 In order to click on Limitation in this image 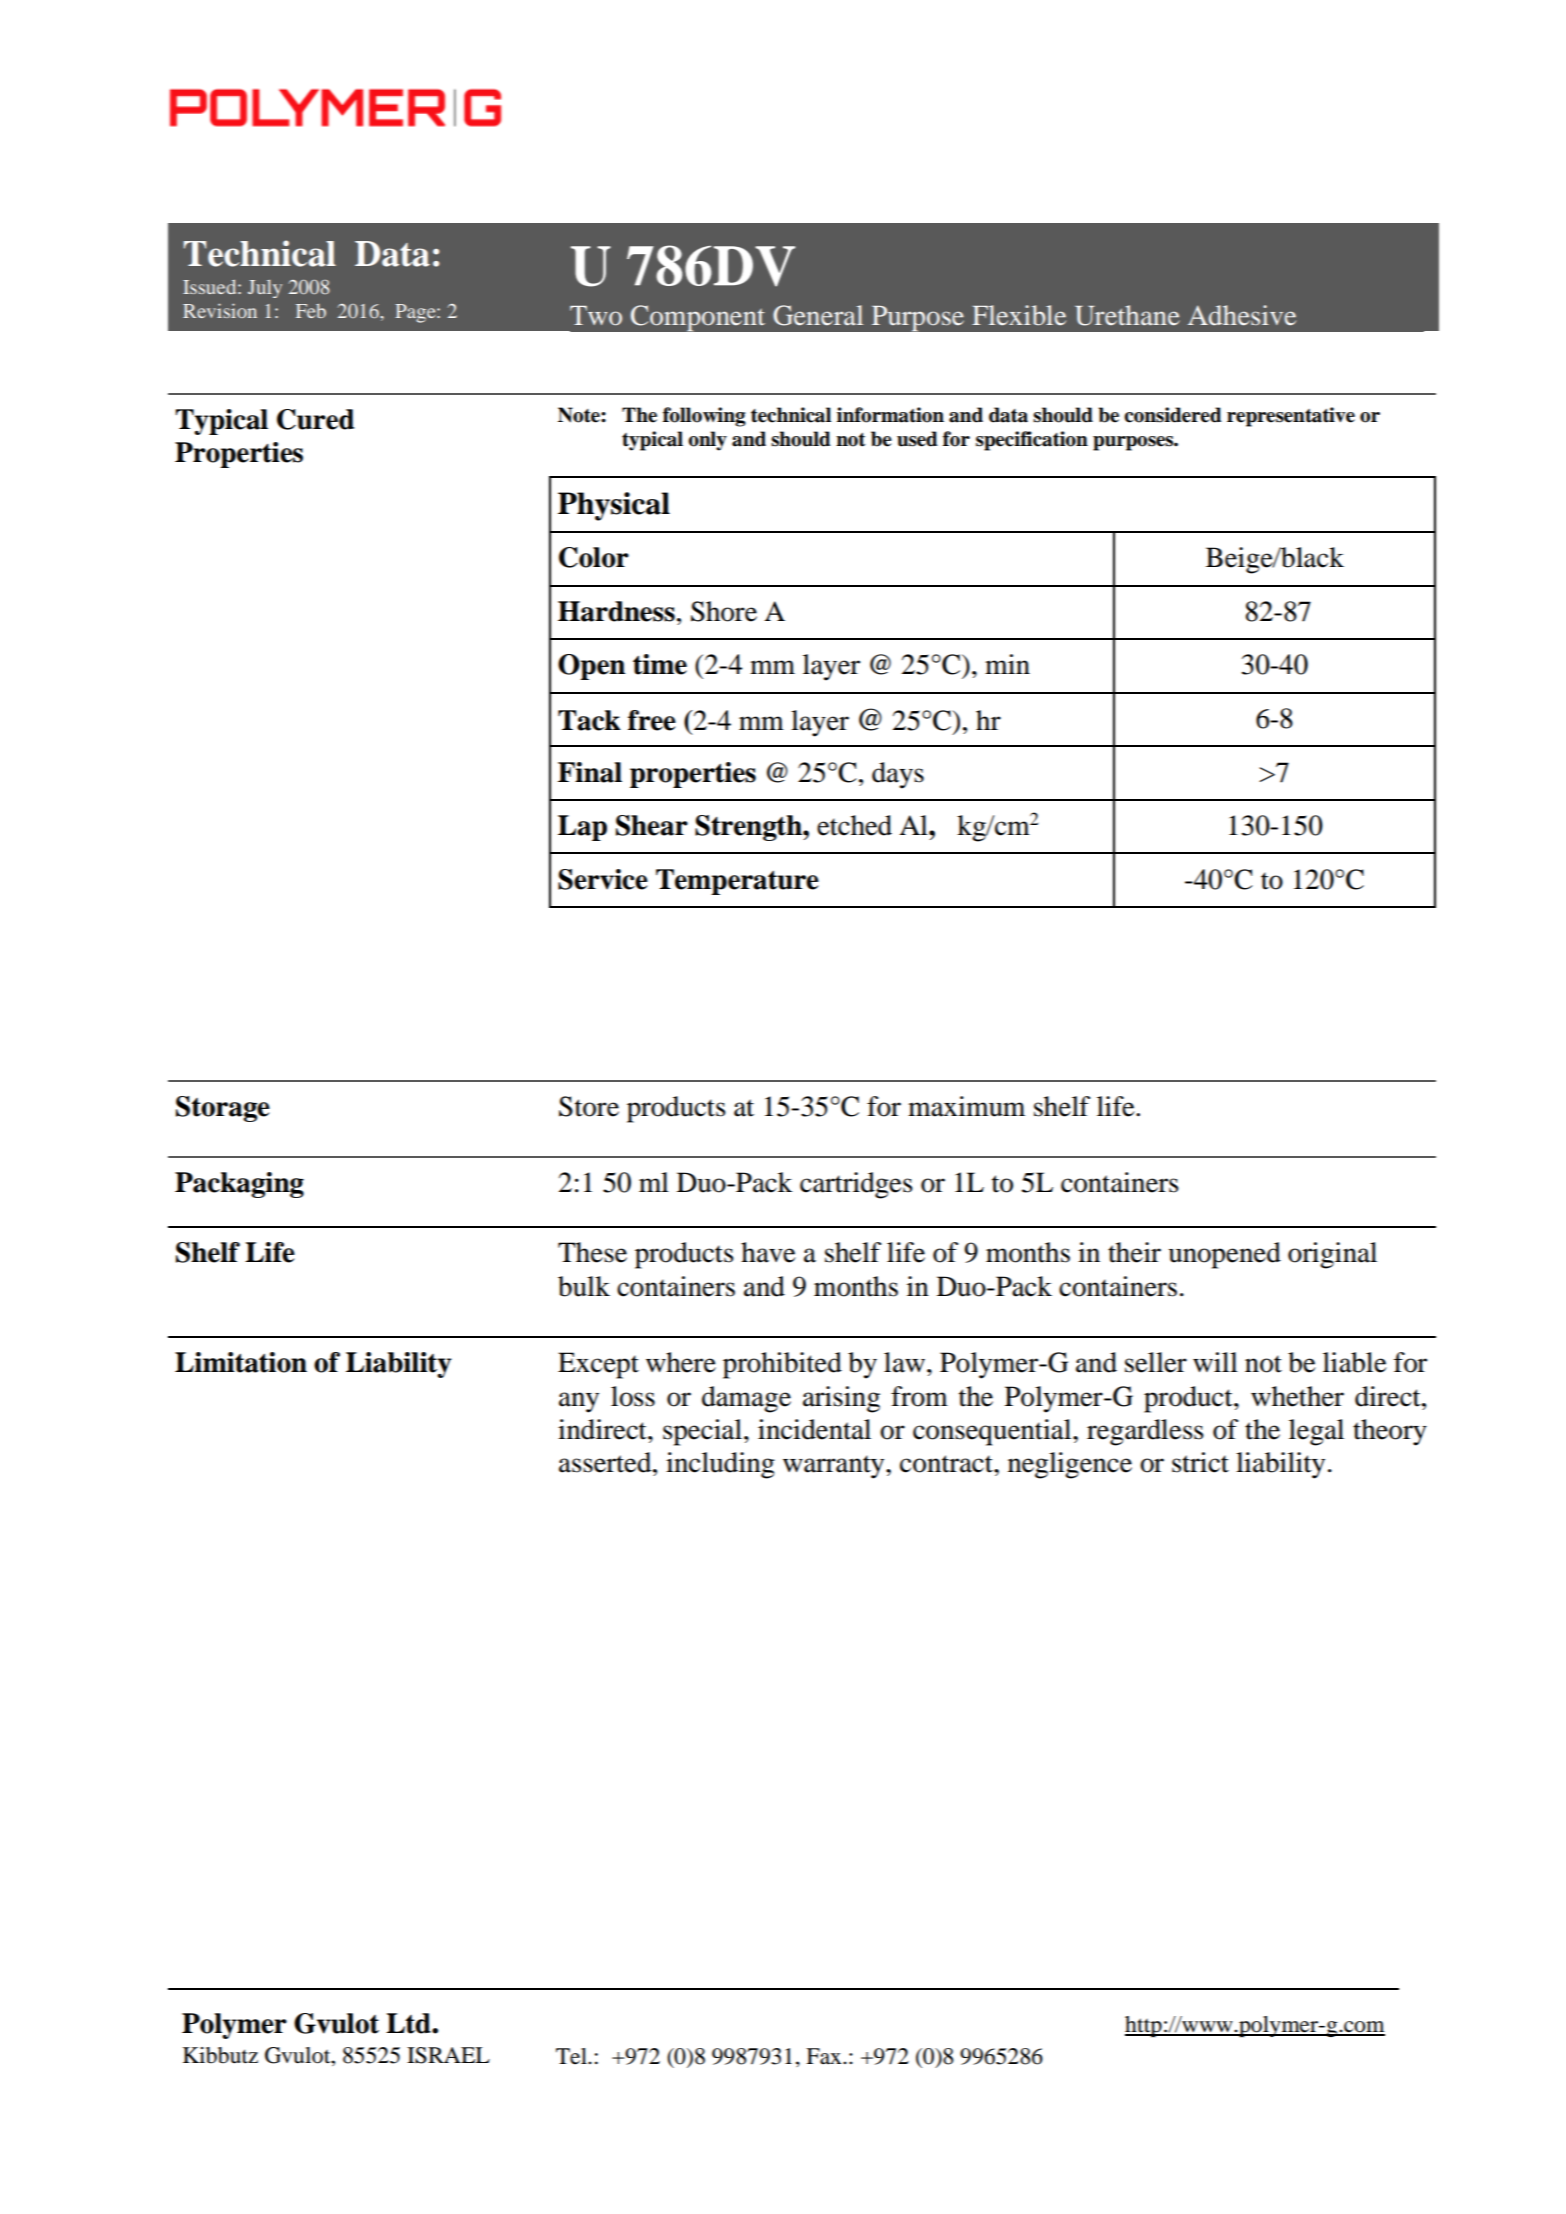, I will do `click(241, 1362)`.
